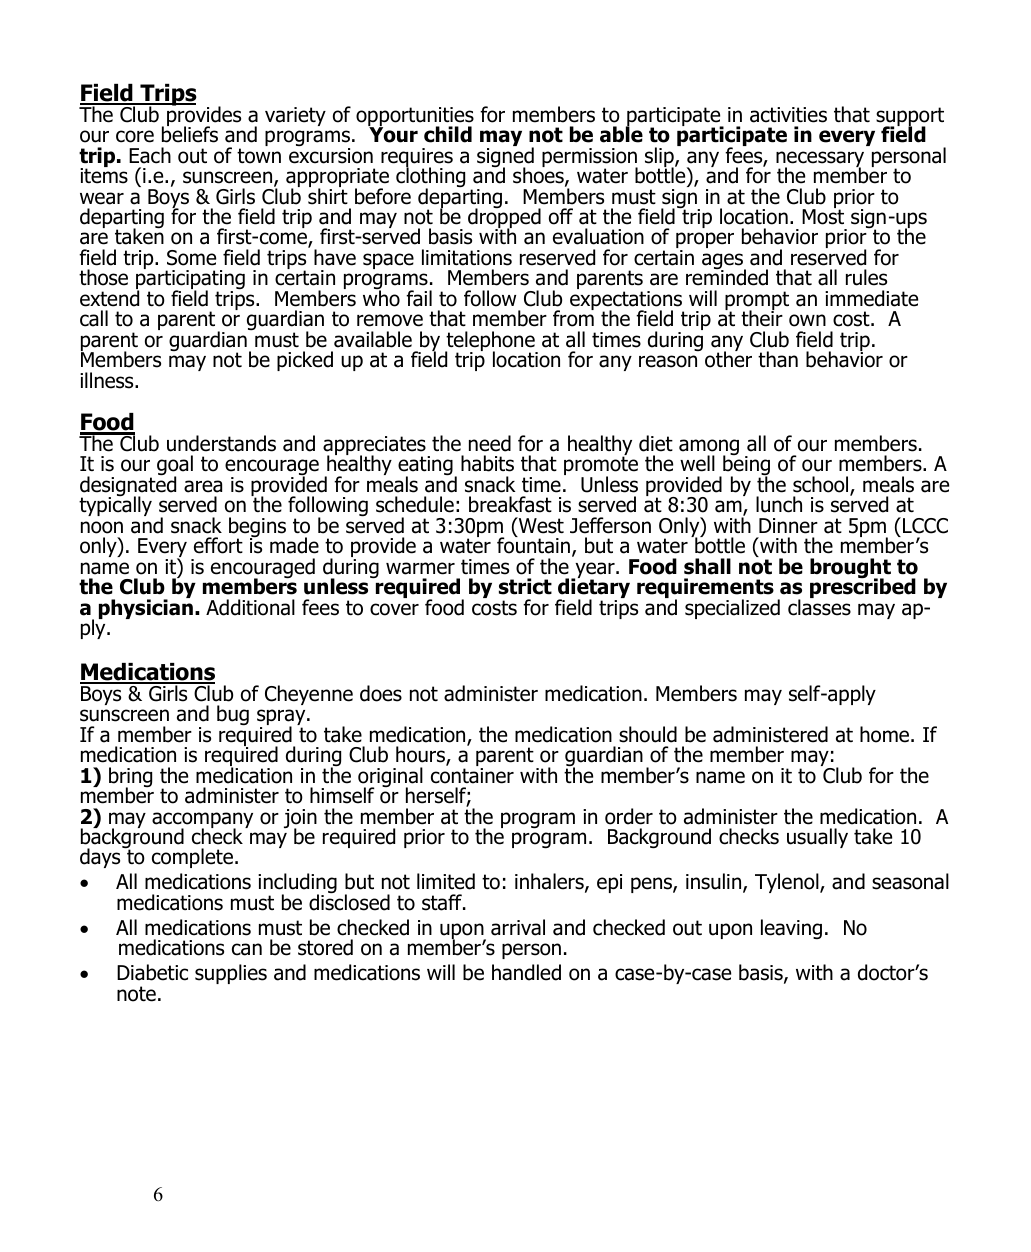 This image has width=1031, height=1252. Describe the element at coordinates (218, 545) in the image. I see `effort` at that location.
